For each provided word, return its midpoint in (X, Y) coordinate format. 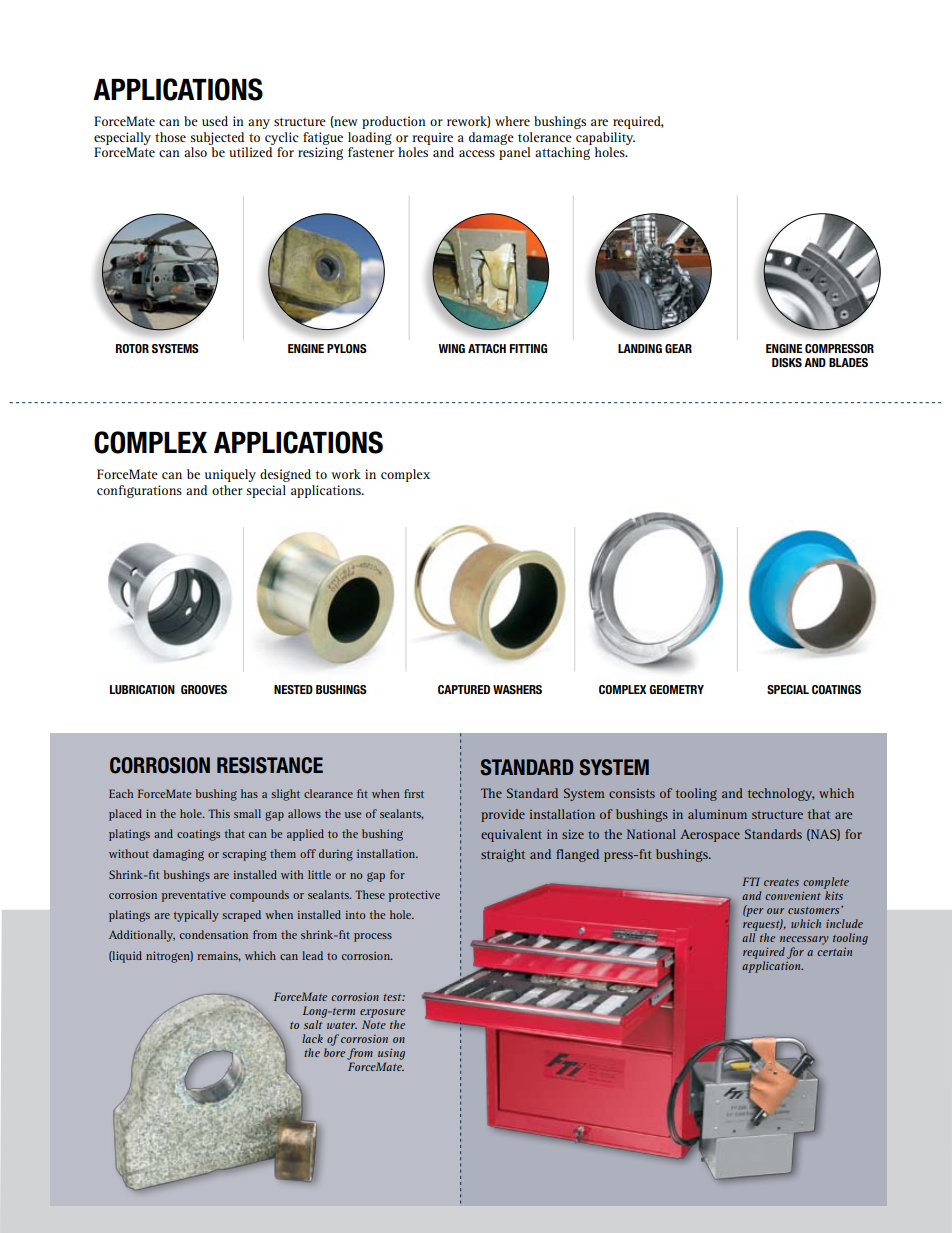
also (195, 152)
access (477, 153)
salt (313, 1024)
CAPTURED (464, 689)
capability (605, 138)
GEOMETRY (676, 689)
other (227, 490)
